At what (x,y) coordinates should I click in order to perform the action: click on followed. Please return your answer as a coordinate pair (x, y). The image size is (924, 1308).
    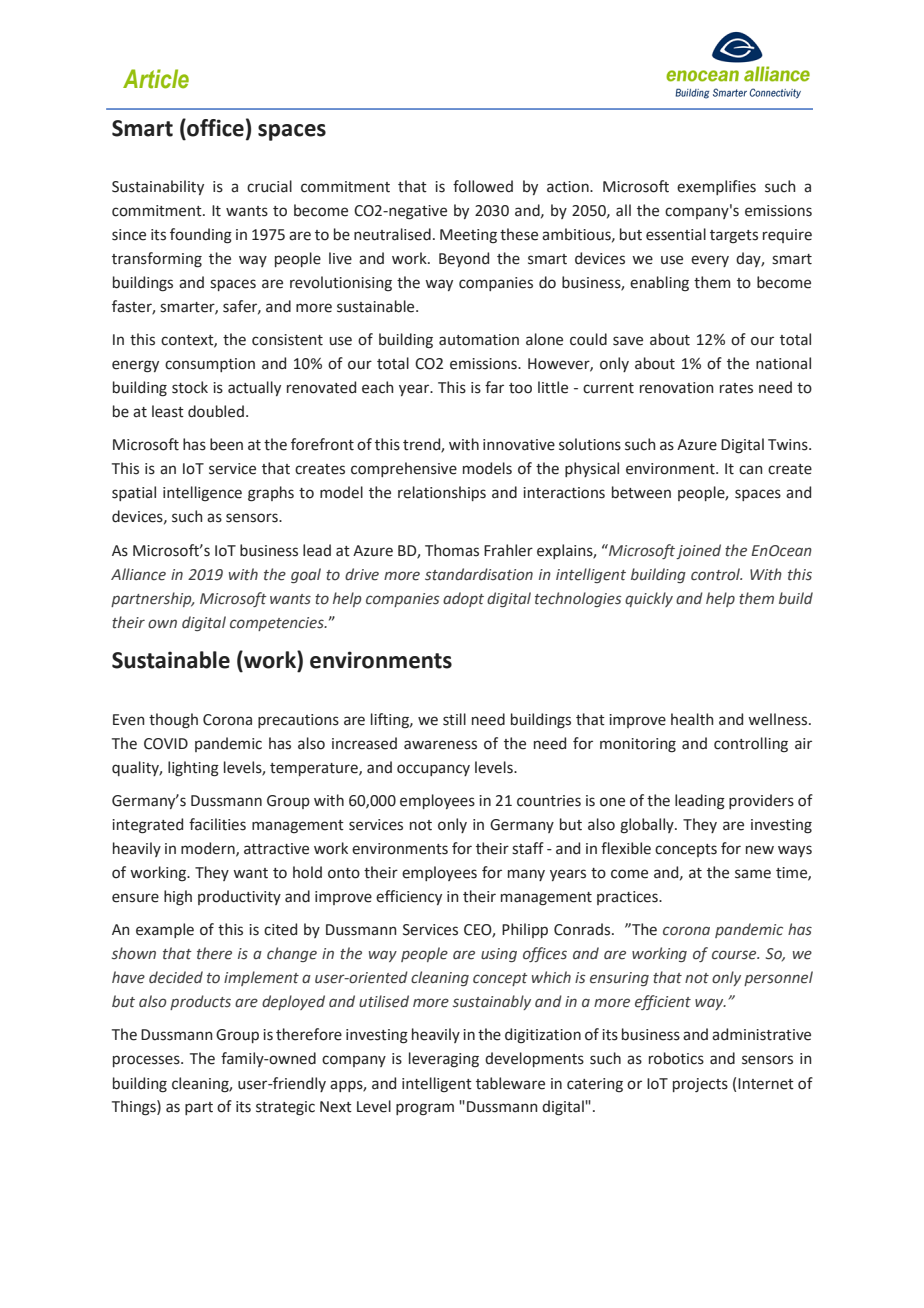
    Looking at the image, I should click on (483, 186).
